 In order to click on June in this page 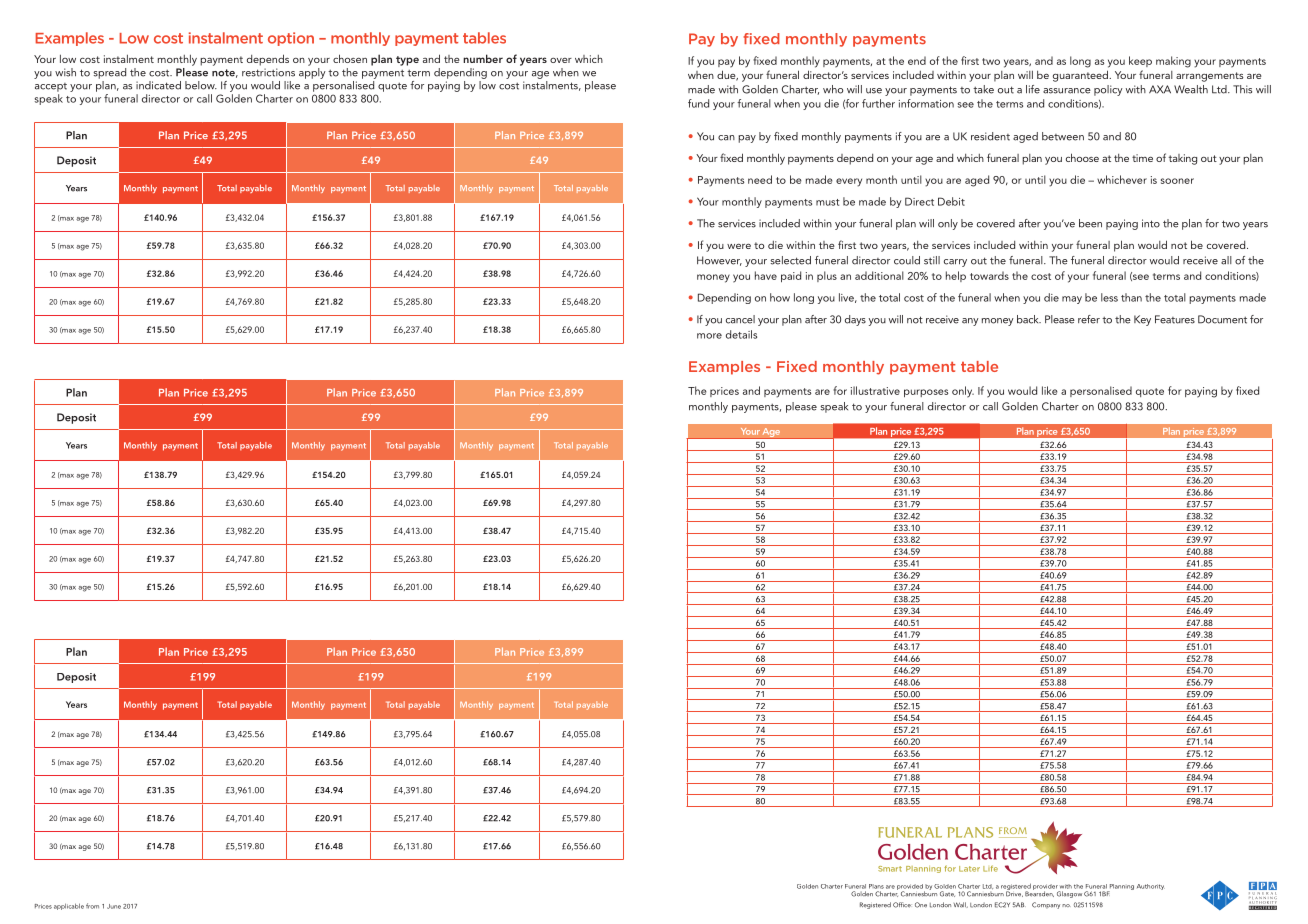, I will do `click(114, 906)`.
